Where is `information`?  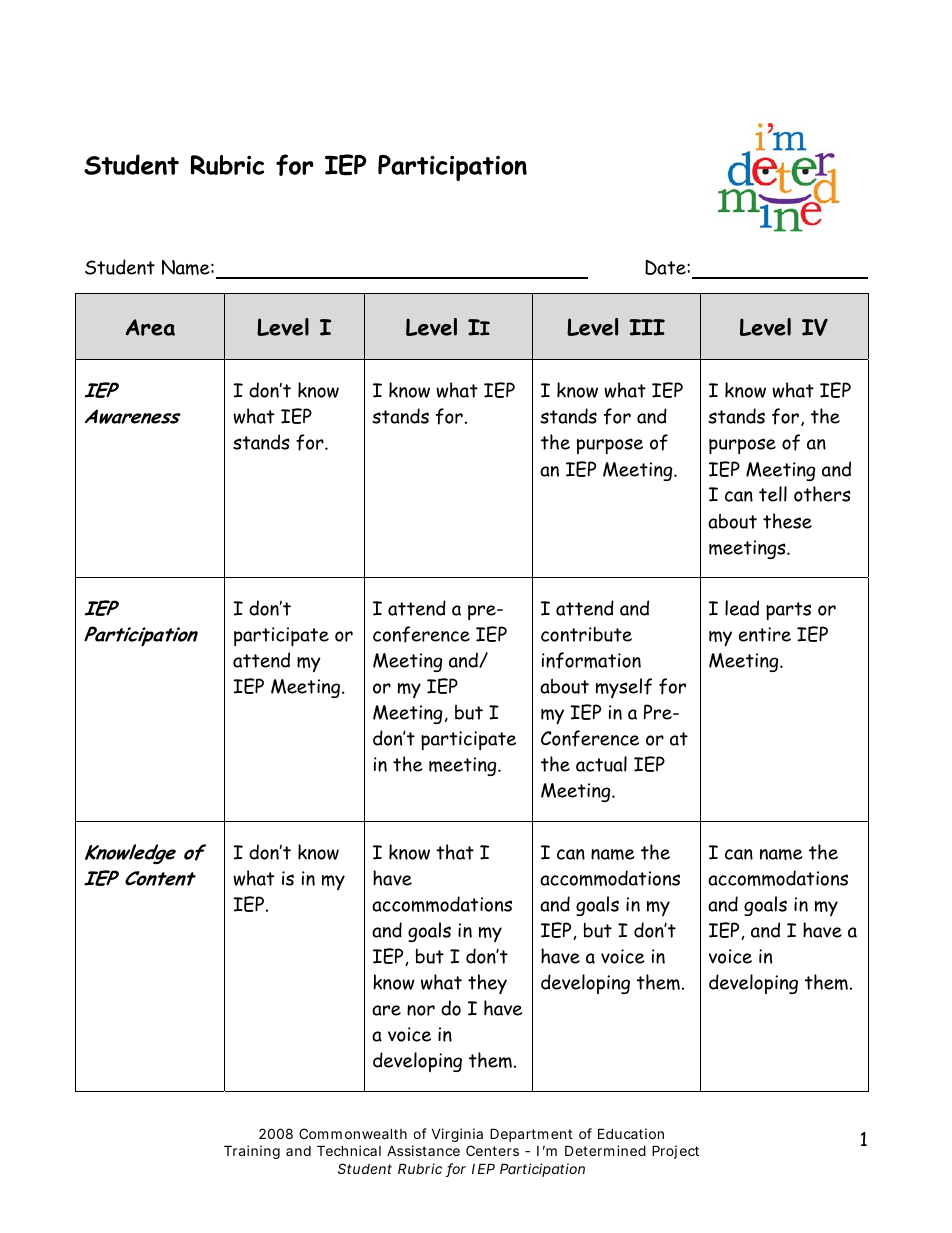
information is located at coordinates (591, 660).
